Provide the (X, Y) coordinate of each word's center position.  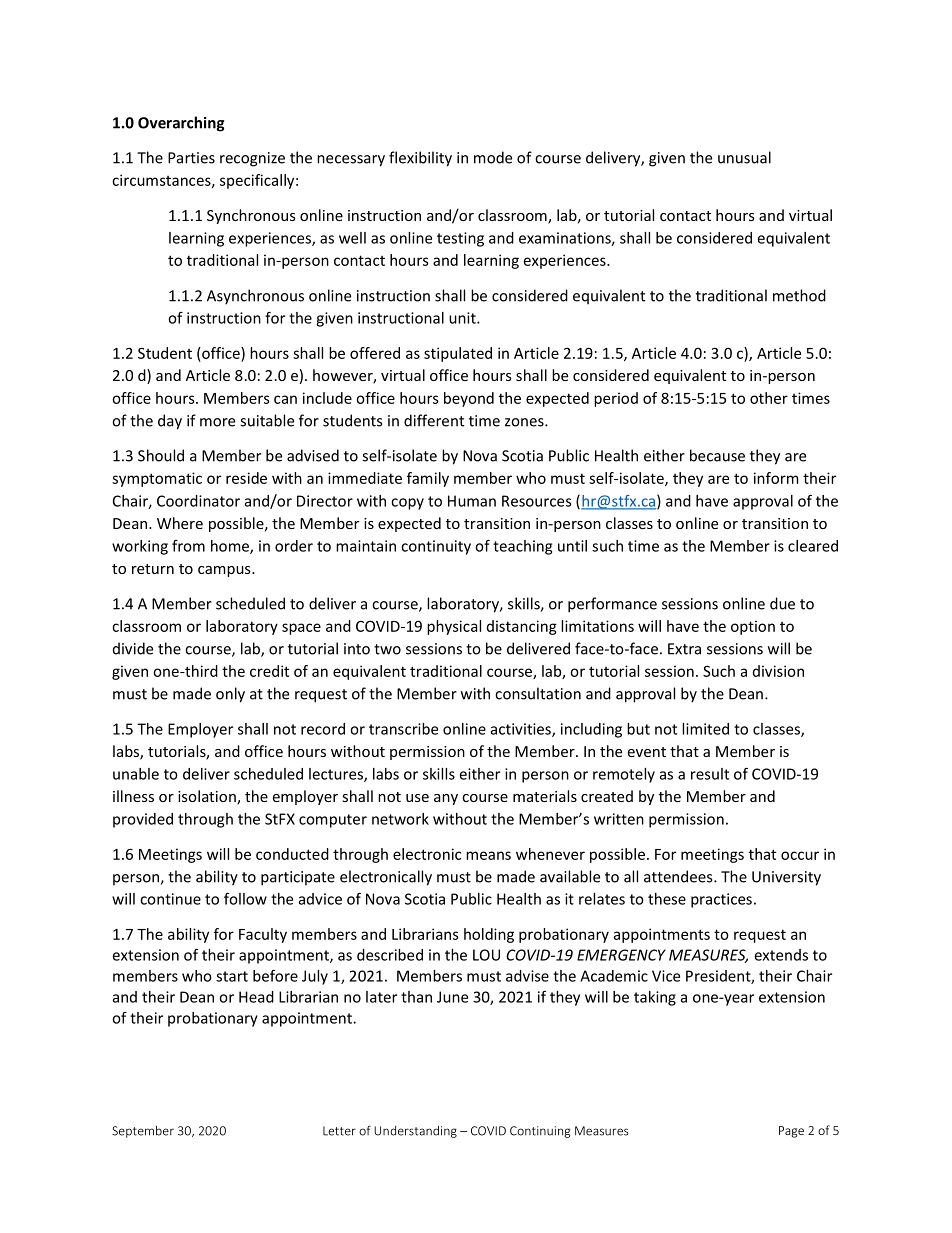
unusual (744, 157)
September (143, 1132)
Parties (191, 158)
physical (454, 627)
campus (225, 571)
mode (493, 157)
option (753, 627)
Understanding (415, 1132)
